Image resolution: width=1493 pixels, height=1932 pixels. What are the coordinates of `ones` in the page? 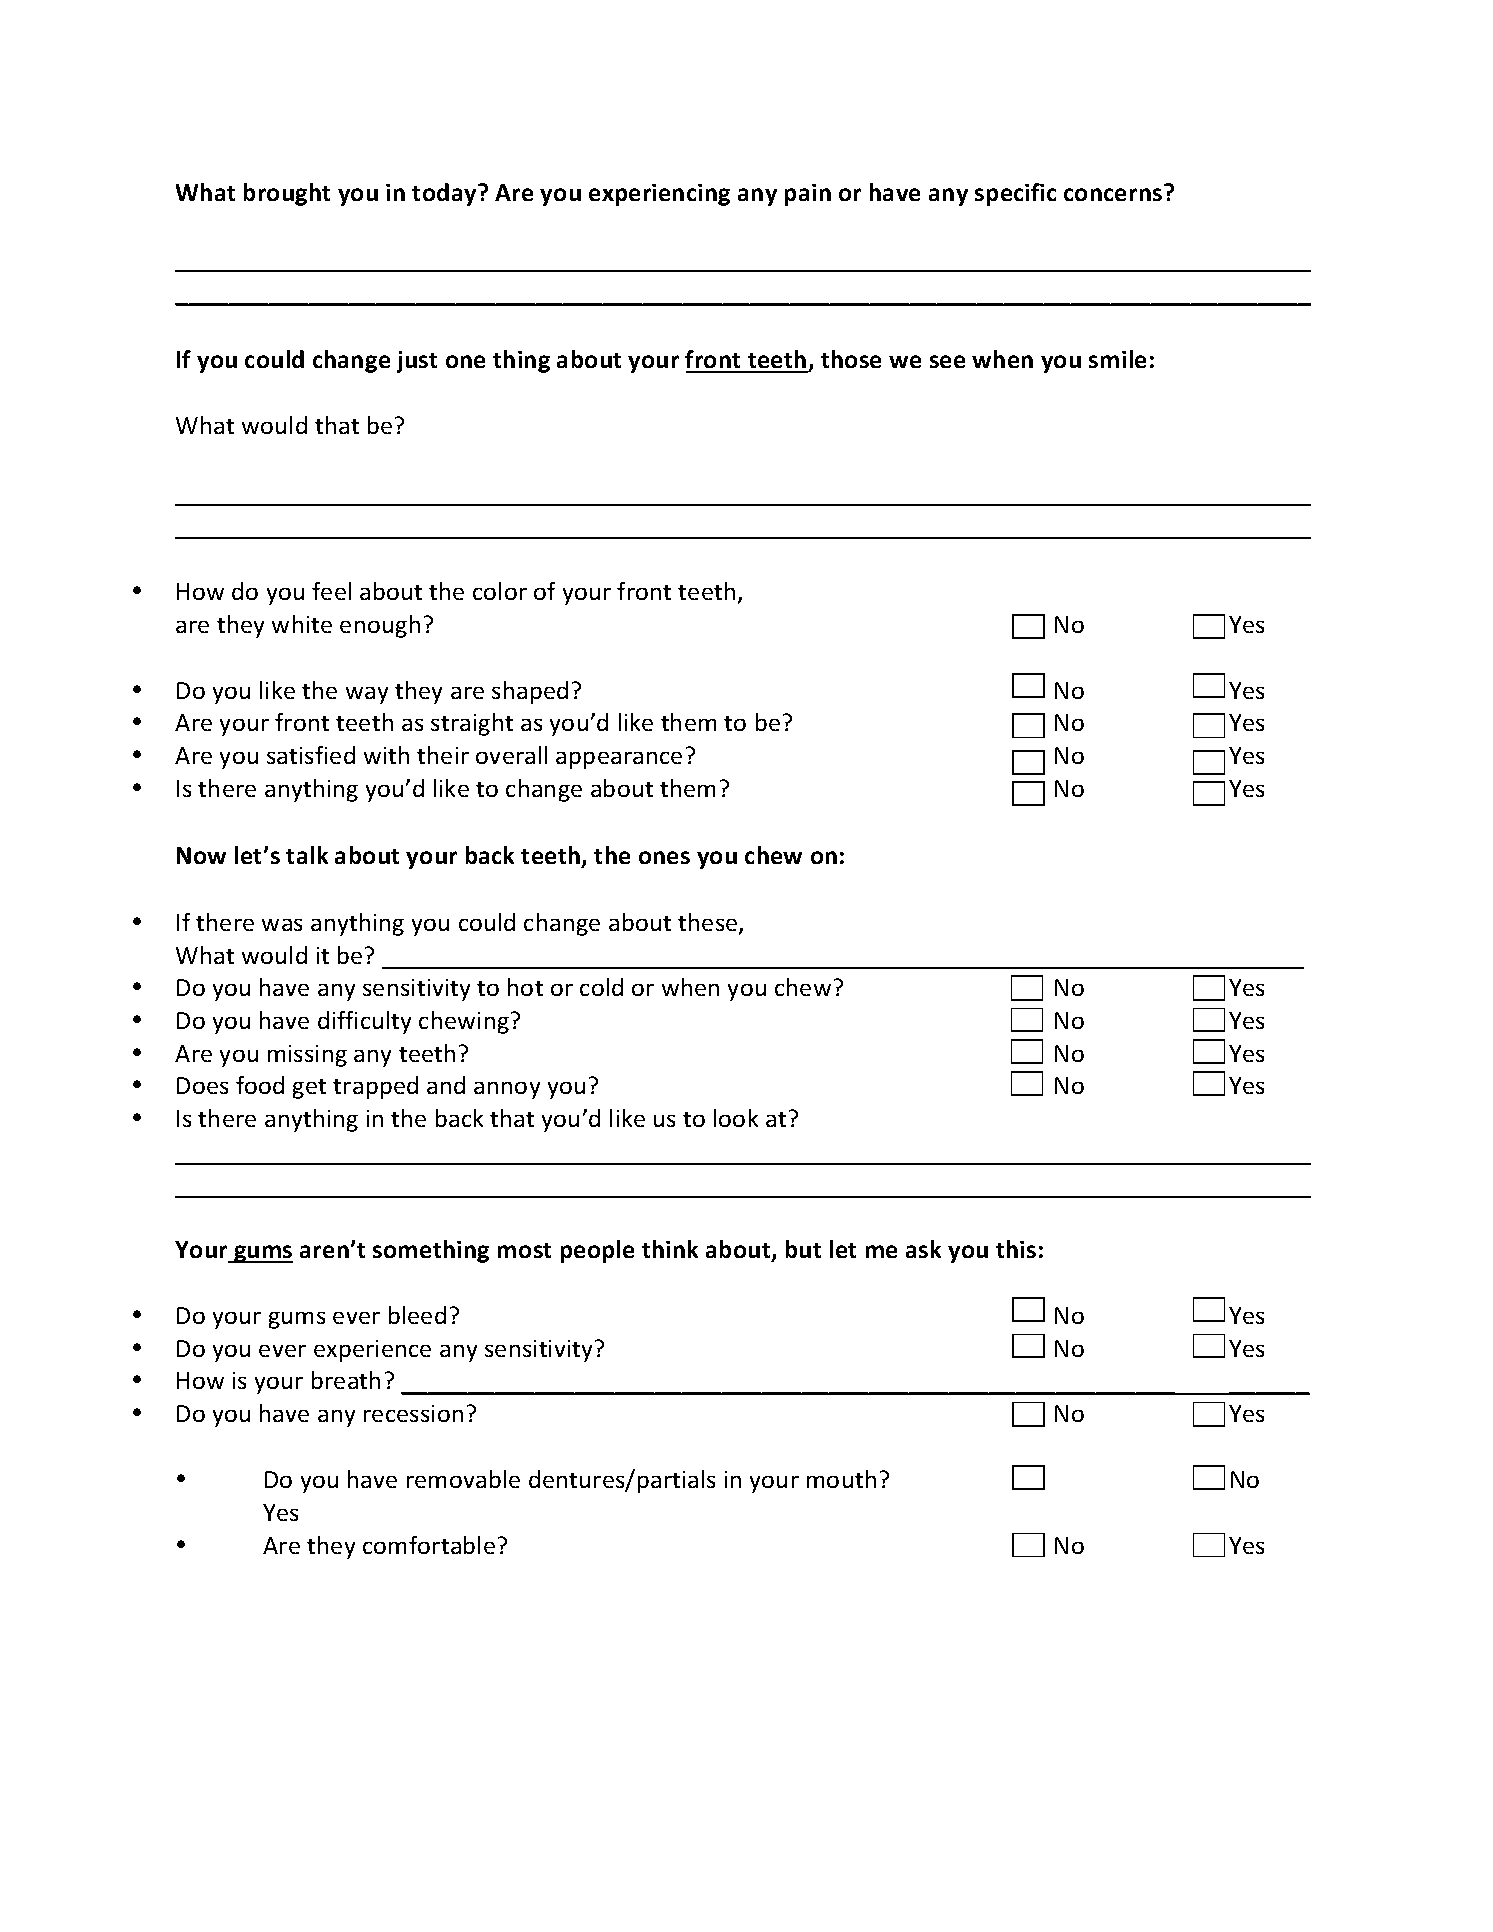 It's located at (664, 857).
